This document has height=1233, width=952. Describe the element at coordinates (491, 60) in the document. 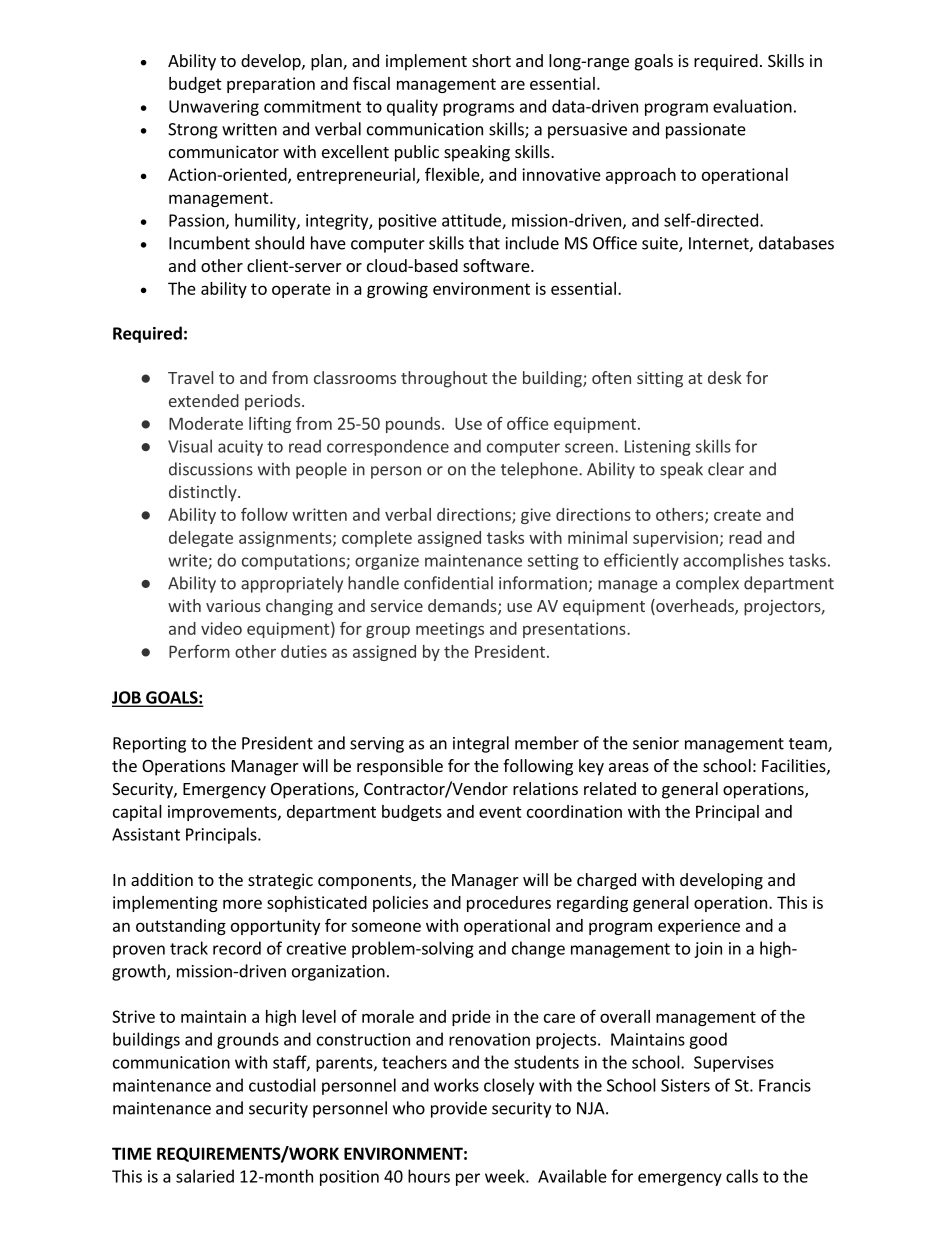

I see `short` at that location.
